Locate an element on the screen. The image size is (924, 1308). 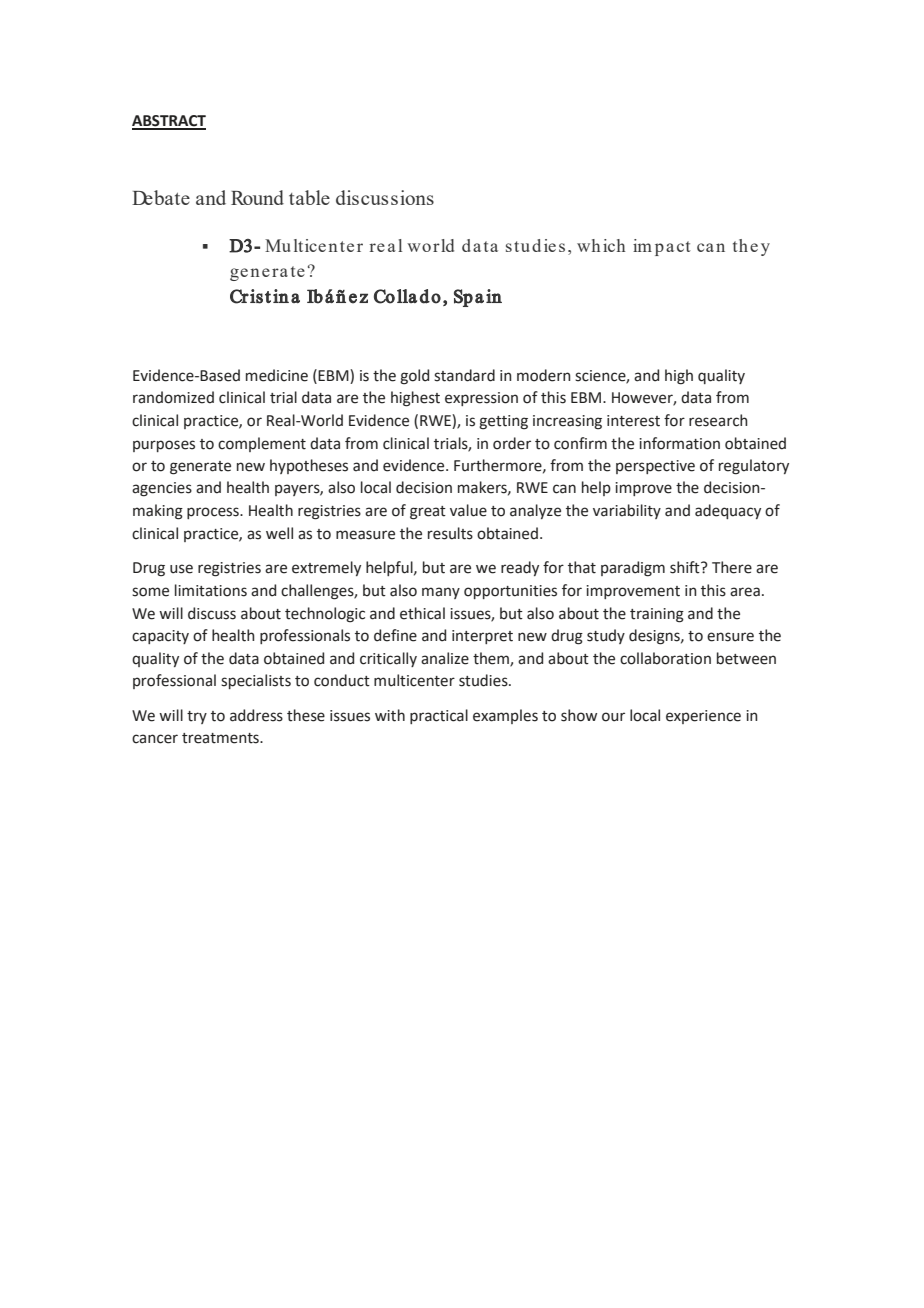
research is located at coordinates (718, 420).
